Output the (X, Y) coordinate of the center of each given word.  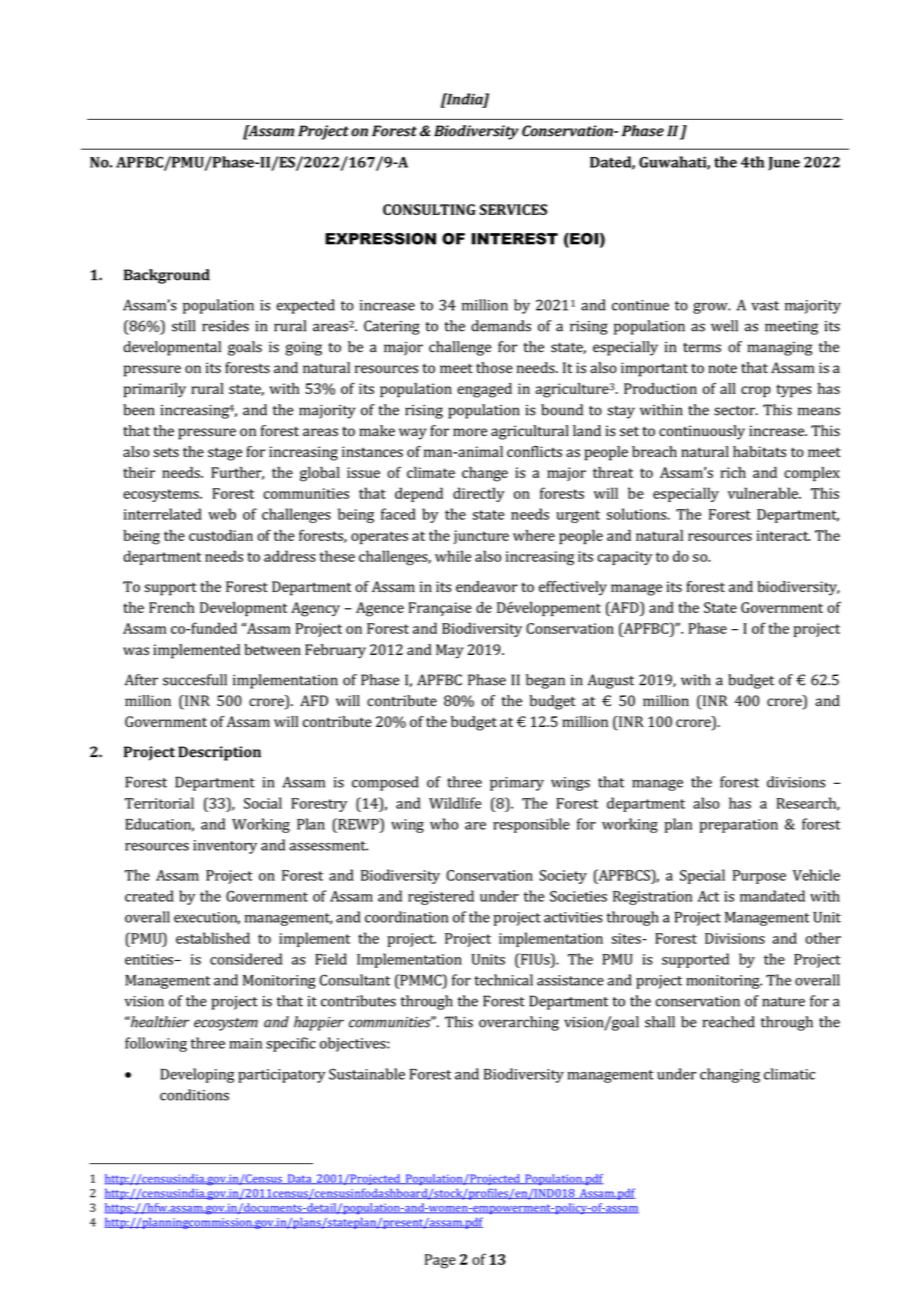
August (611, 681)
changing (730, 1075)
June (784, 164)
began (545, 681)
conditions (194, 1095)
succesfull (195, 680)
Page (440, 1261)
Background (167, 276)
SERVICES (513, 209)
